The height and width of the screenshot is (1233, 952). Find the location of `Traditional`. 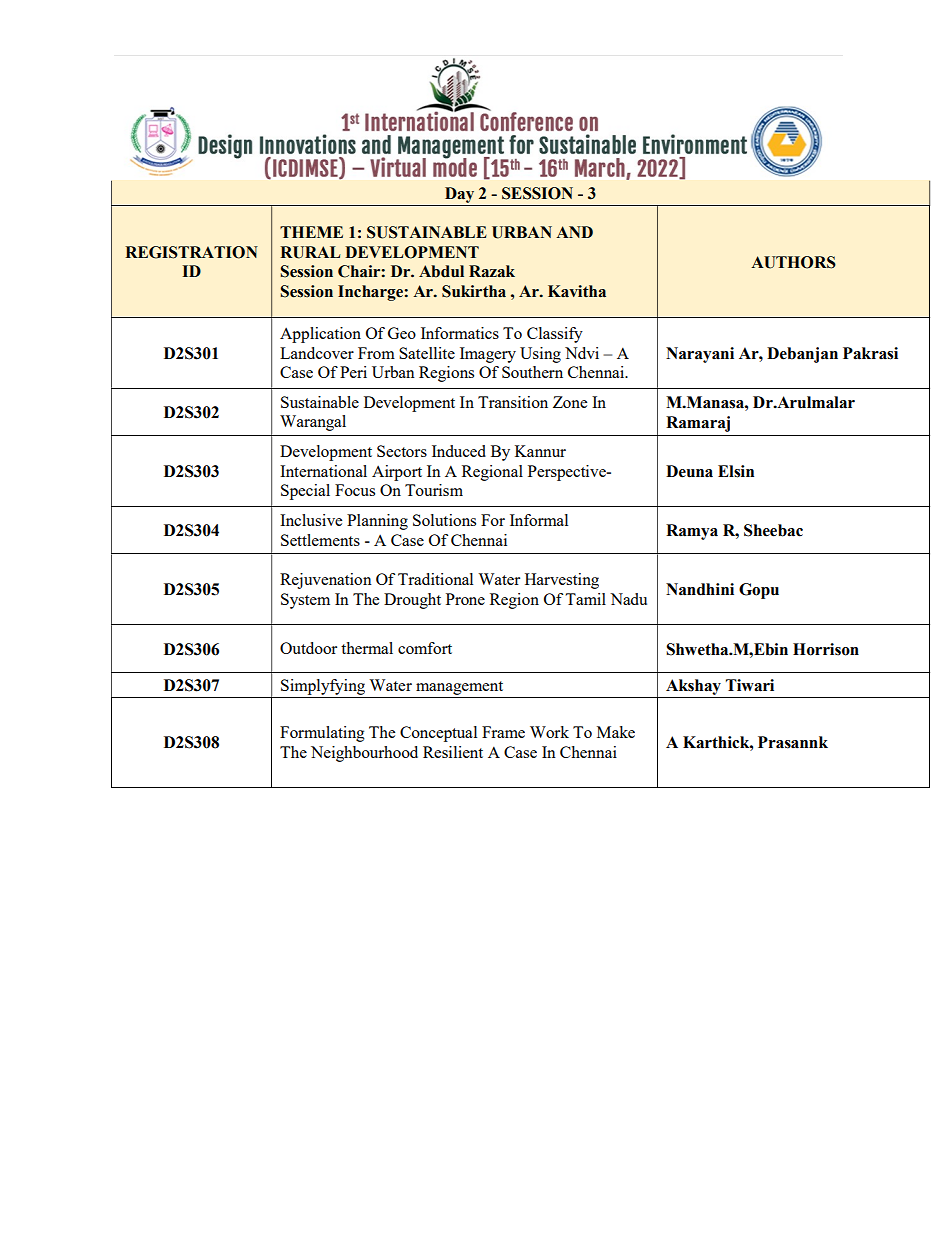

Traditional is located at coordinates (435, 579).
